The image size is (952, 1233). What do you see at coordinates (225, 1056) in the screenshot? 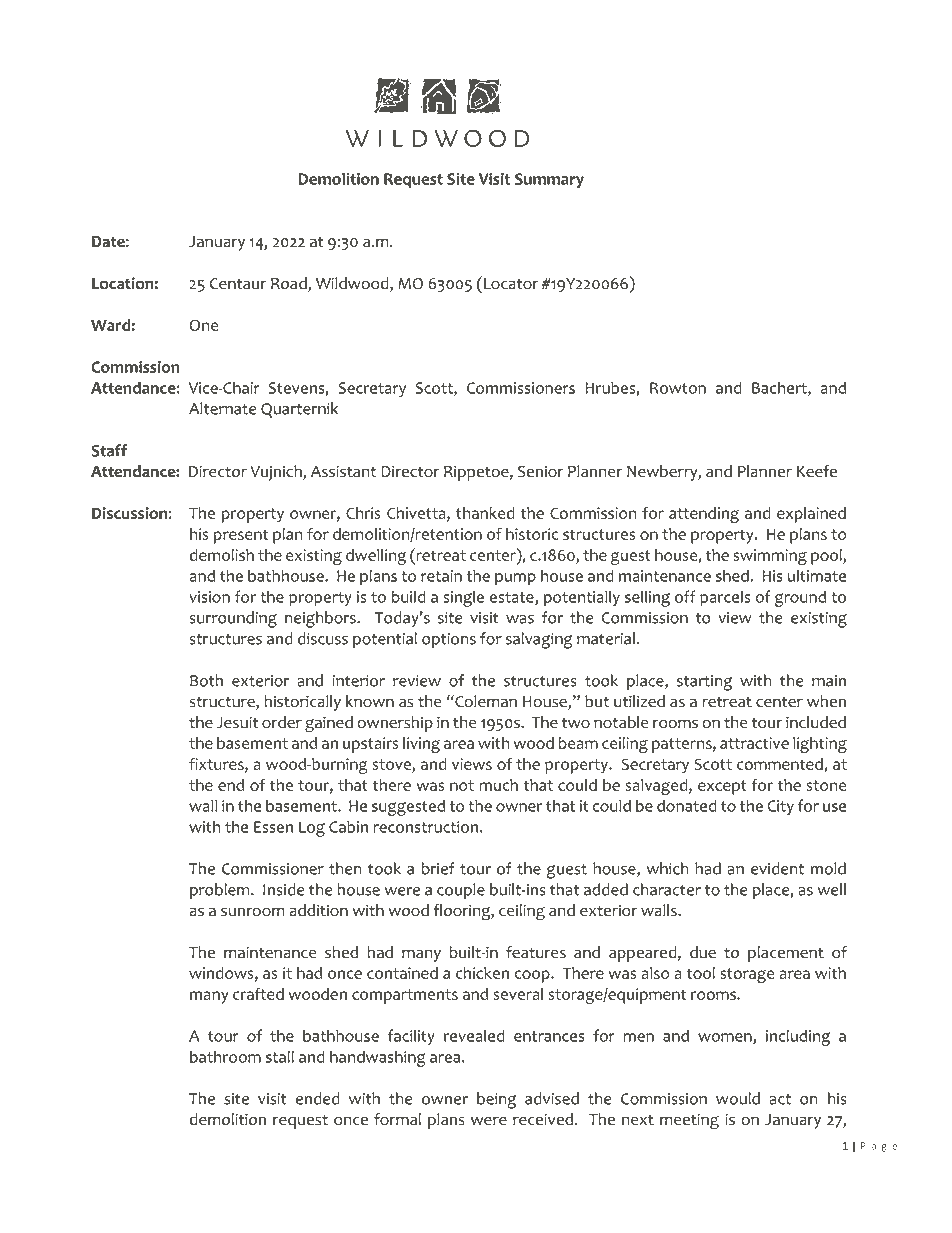
I see `bathroom` at bounding box center [225, 1056].
